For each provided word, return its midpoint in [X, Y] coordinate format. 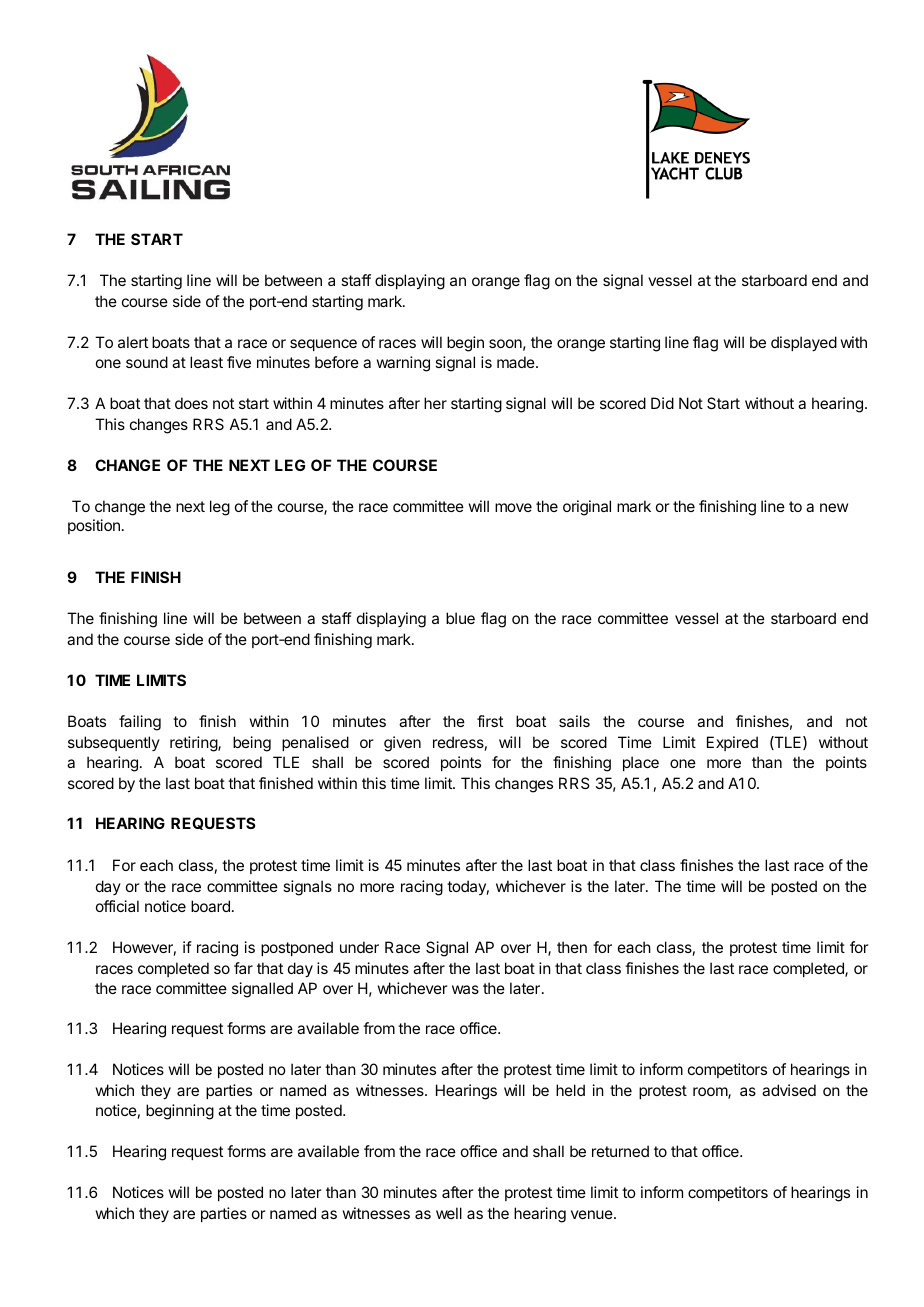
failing [140, 723]
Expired [732, 743]
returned [620, 1151]
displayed [804, 344]
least [206, 362]
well [449, 1213]
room [711, 1093]
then [572, 947]
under [359, 947]
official [117, 906]
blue [460, 618]
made [517, 362]
